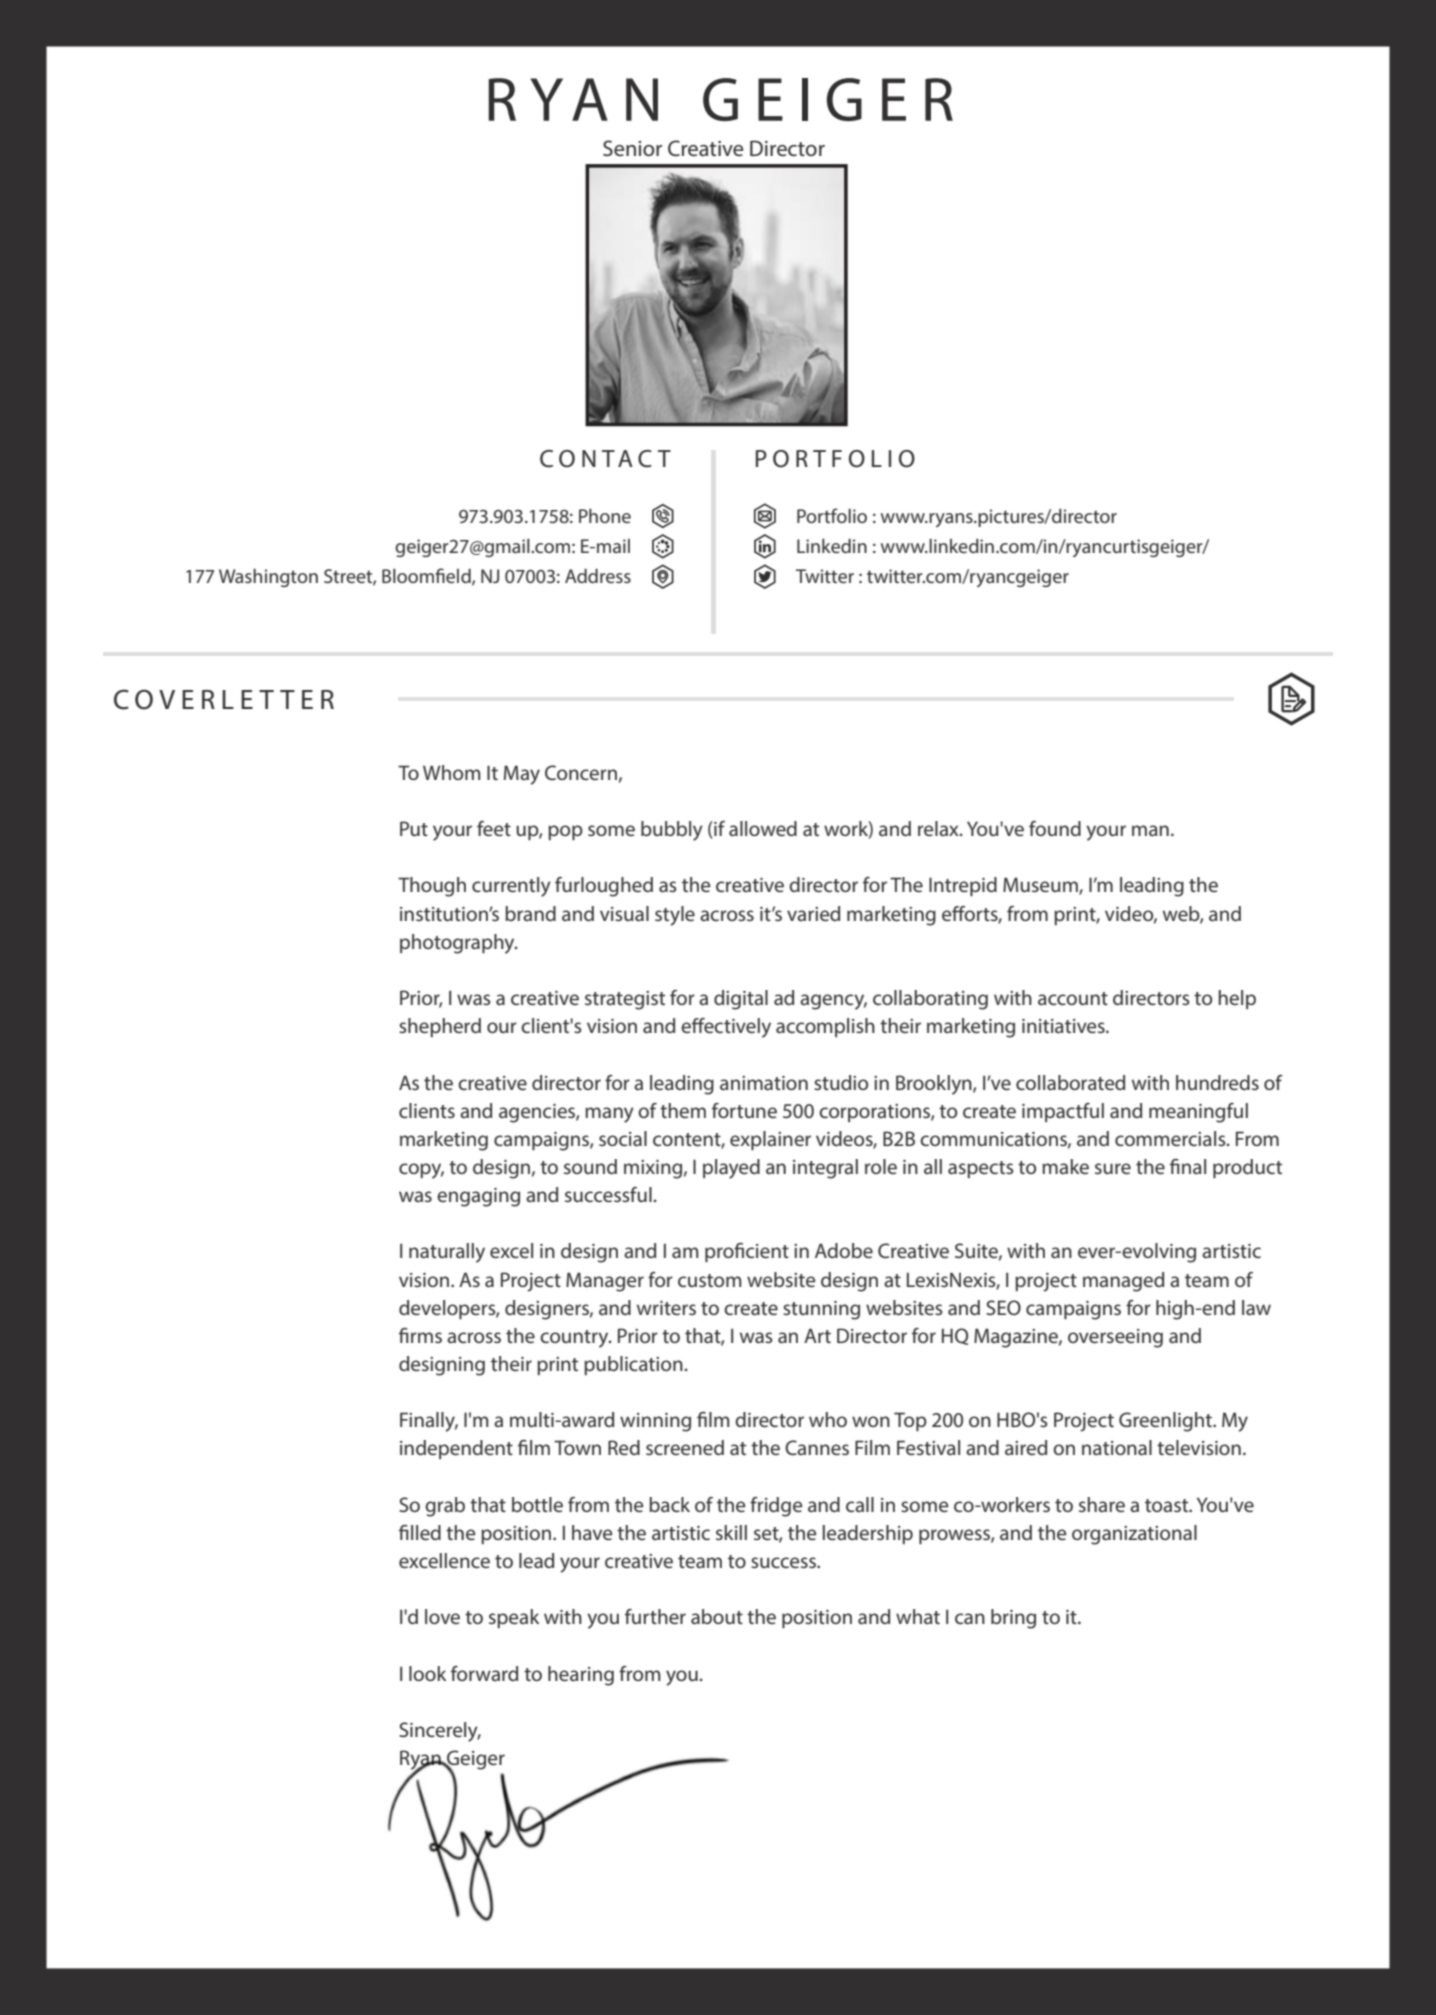 This screenshot has width=1436, height=2015. What do you see at coordinates (1113, 1168) in the screenshot?
I see `sure` at bounding box center [1113, 1168].
